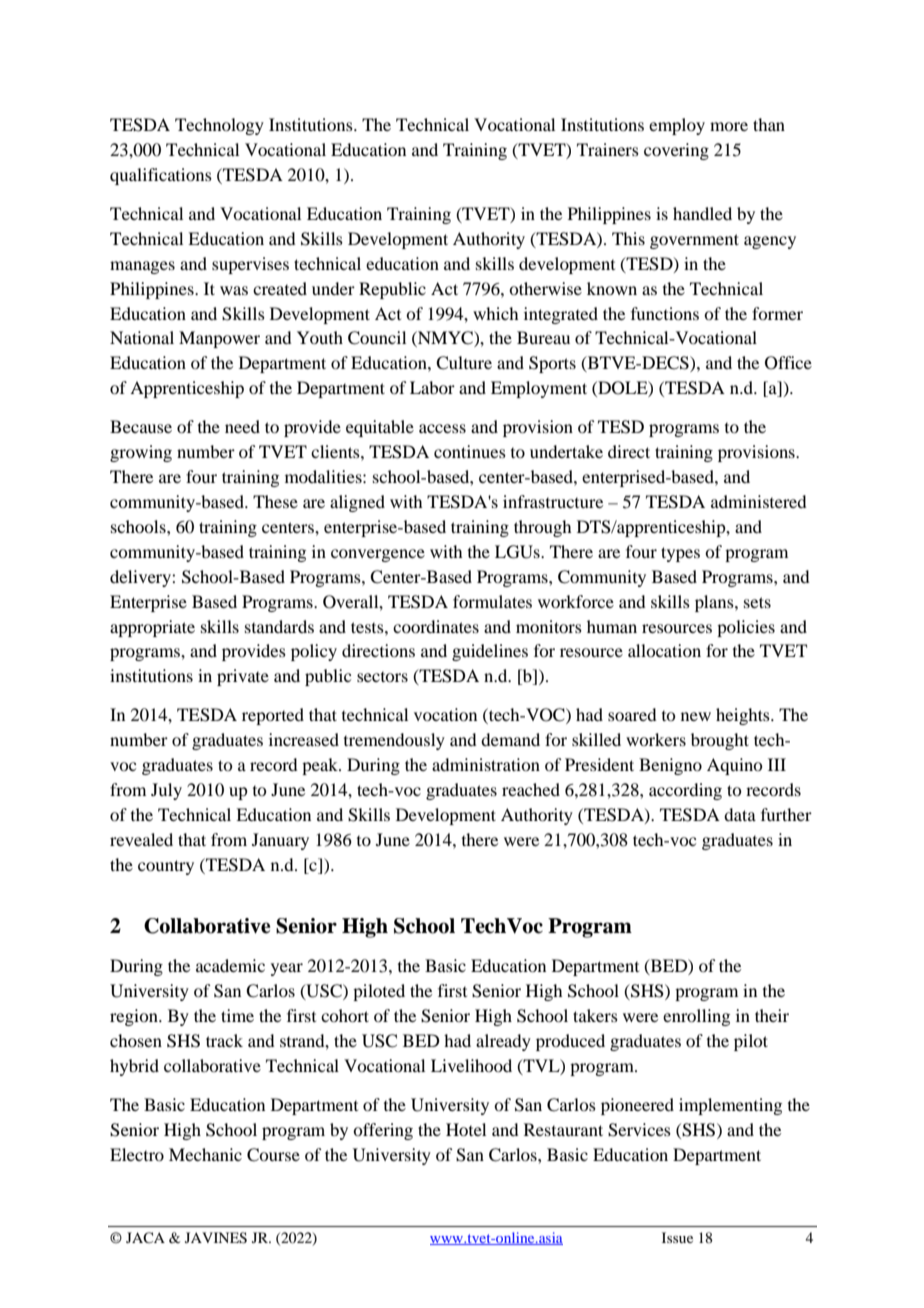 This document has width=924, height=1308. I want to click on qualifications, so click(161, 176).
